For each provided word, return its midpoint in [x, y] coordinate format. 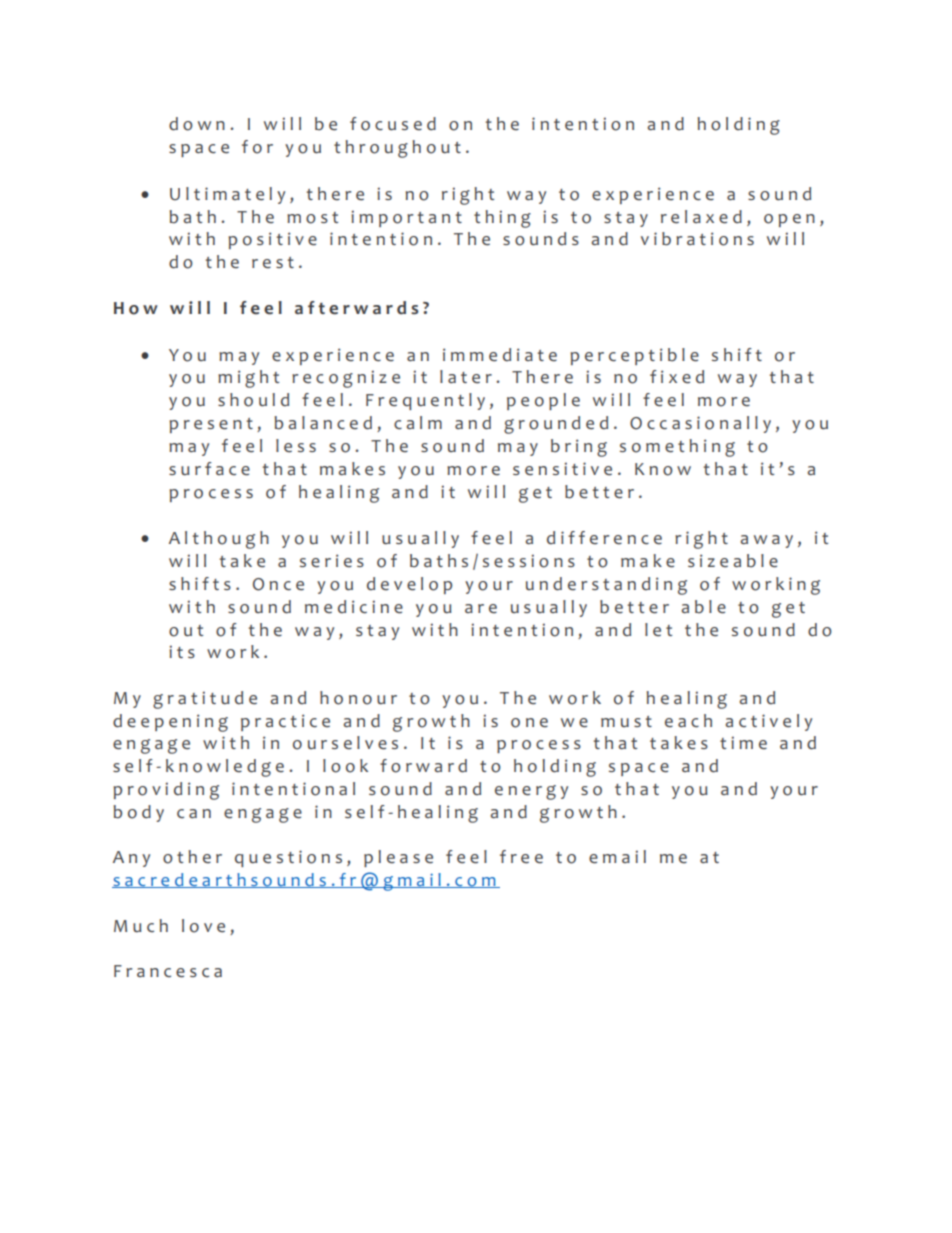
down [197, 124]
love [203, 926]
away [767, 541]
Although [219, 540]
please [398, 858]
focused [393, 124]
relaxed [701, 217]
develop [409, 585]
